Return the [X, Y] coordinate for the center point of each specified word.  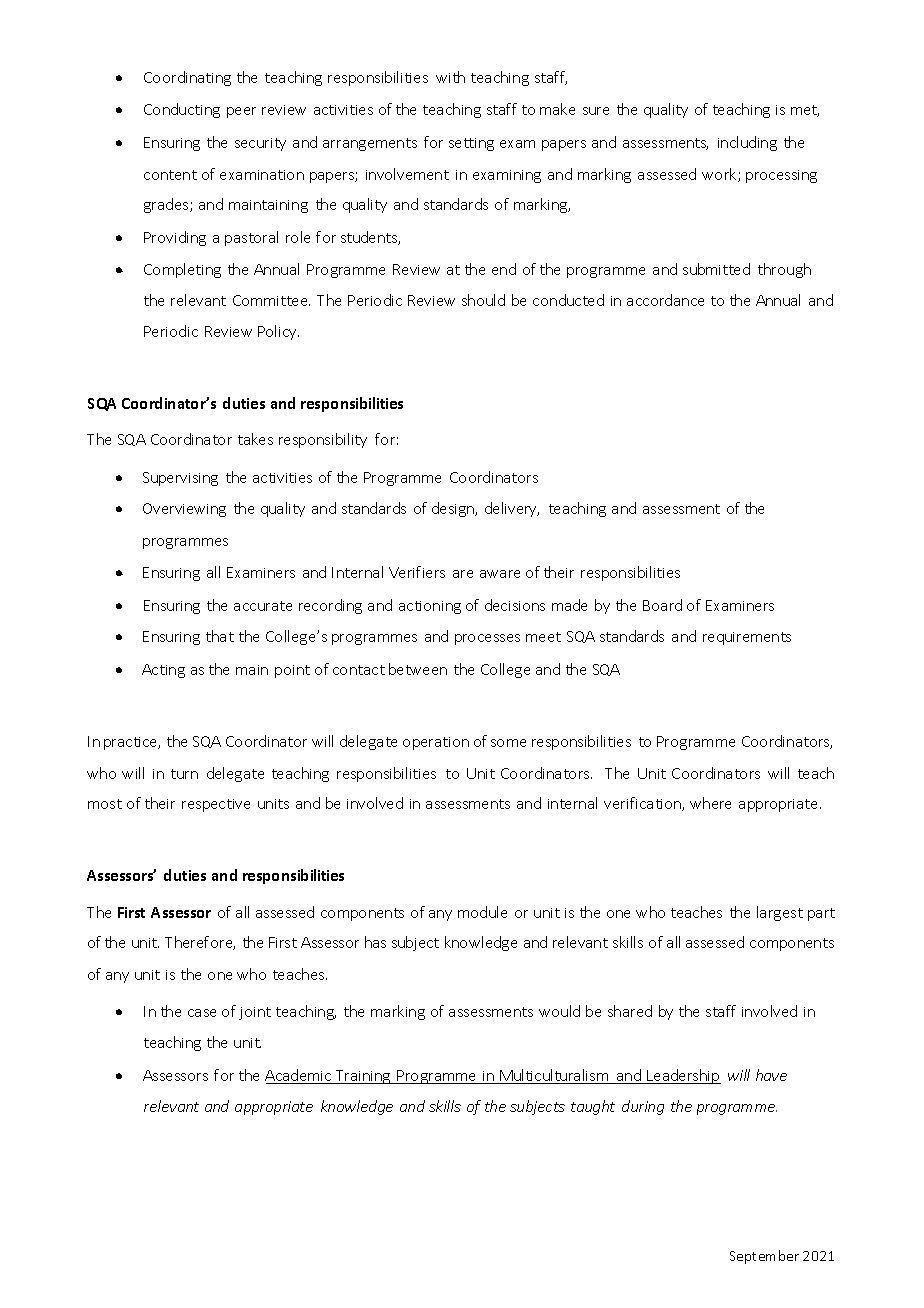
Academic [299, 1076]
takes [255, 439]
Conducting [182, 110]
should [483, 300]
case [202, 1013]
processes [487, 639]
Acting [163, 671]
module [482, 912]
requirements [747, 638]
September [764, 1257]
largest [780, 913]
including [747, 143]
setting [471, 144]
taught [593, 1107]
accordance [665, 300]
